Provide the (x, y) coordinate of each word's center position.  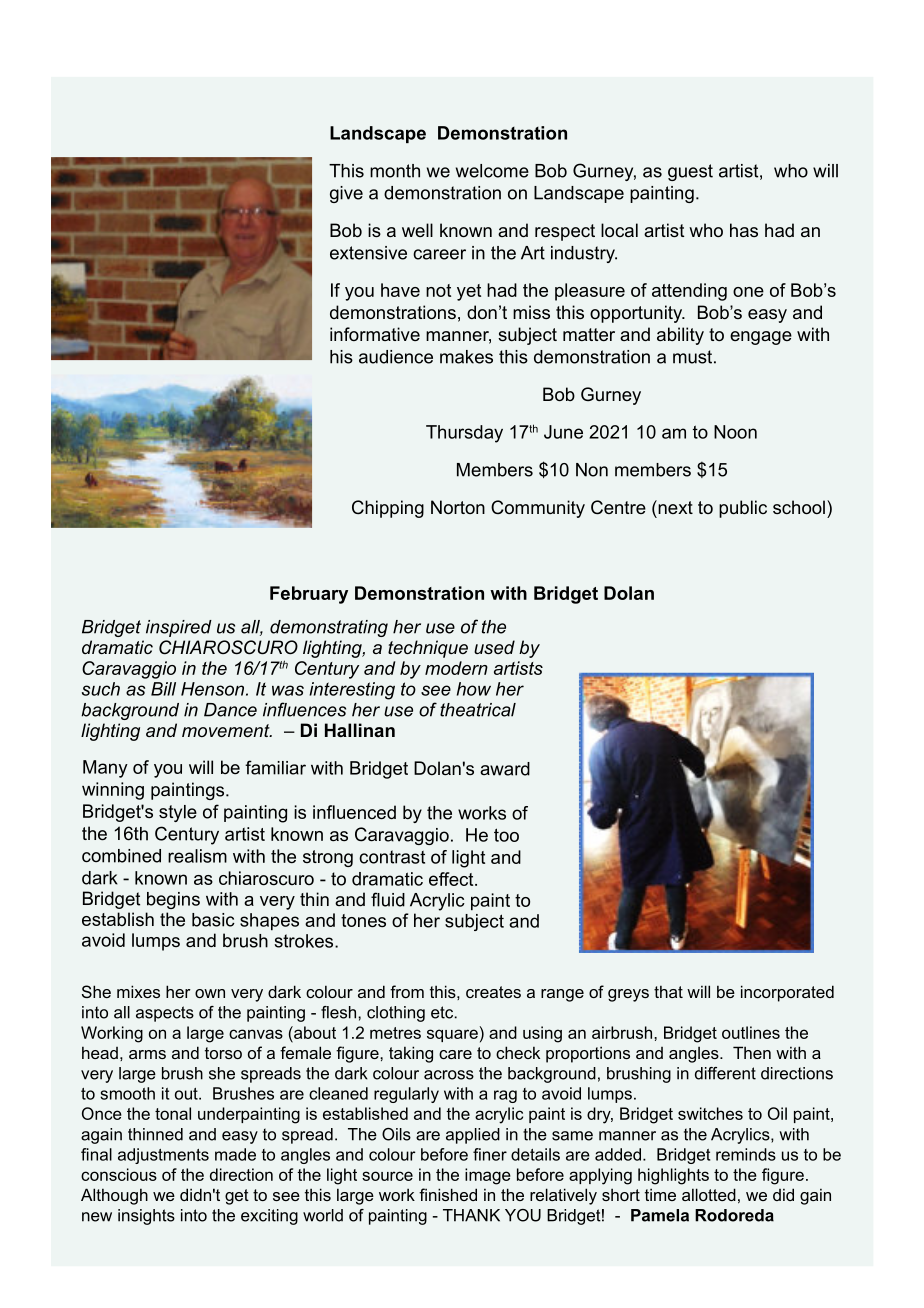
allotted (709, 1194)
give (346, 194)
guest (690, 172)
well (417, 230)
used (494, 647)
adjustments (163, 1156)
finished (448, 1194)
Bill (163, 689)
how (474, 689)
